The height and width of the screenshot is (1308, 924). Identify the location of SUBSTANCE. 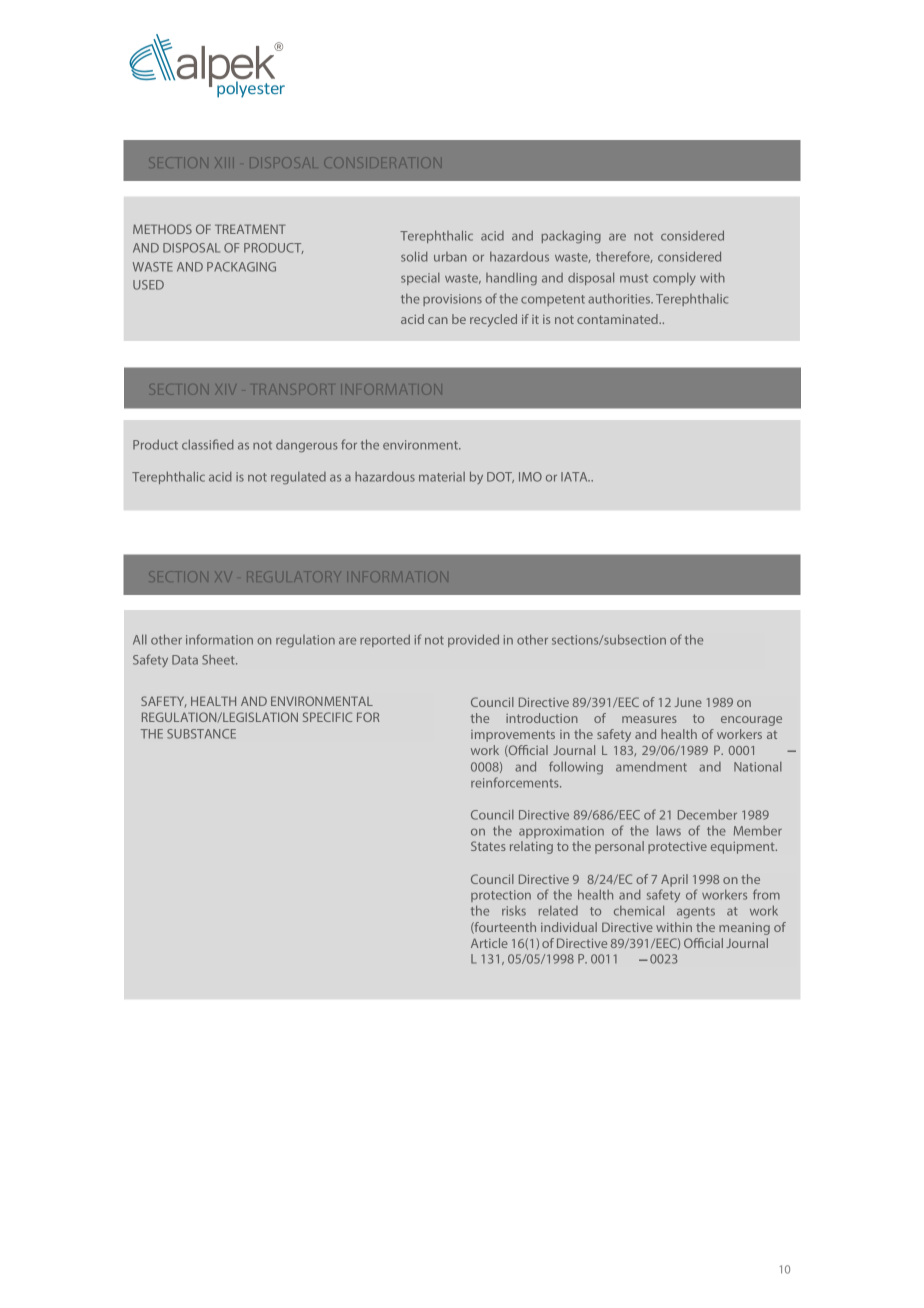
(201, 734).
